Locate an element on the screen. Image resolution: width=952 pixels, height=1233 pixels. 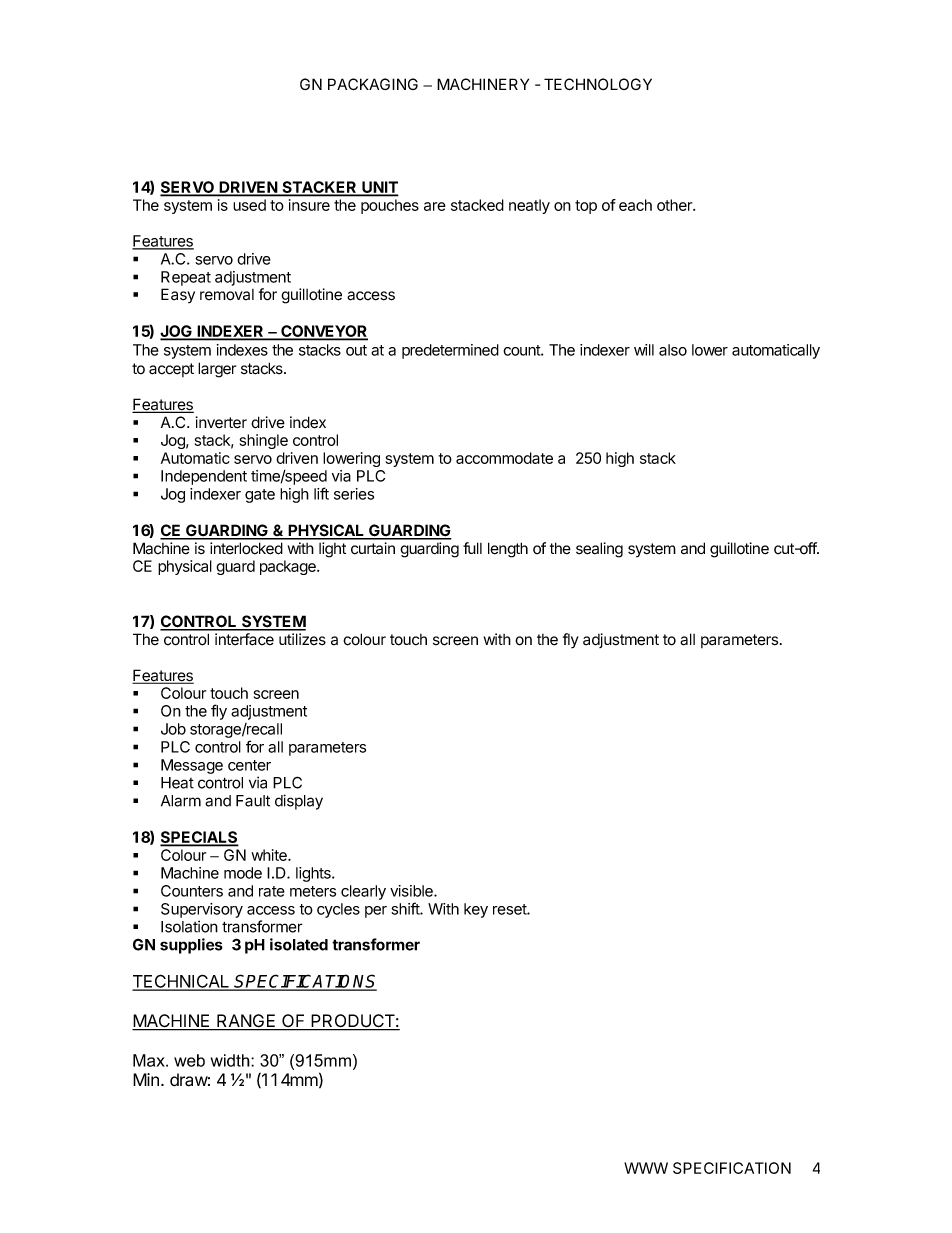
TECHNOLOGY is located at coordinates (598, 84).
